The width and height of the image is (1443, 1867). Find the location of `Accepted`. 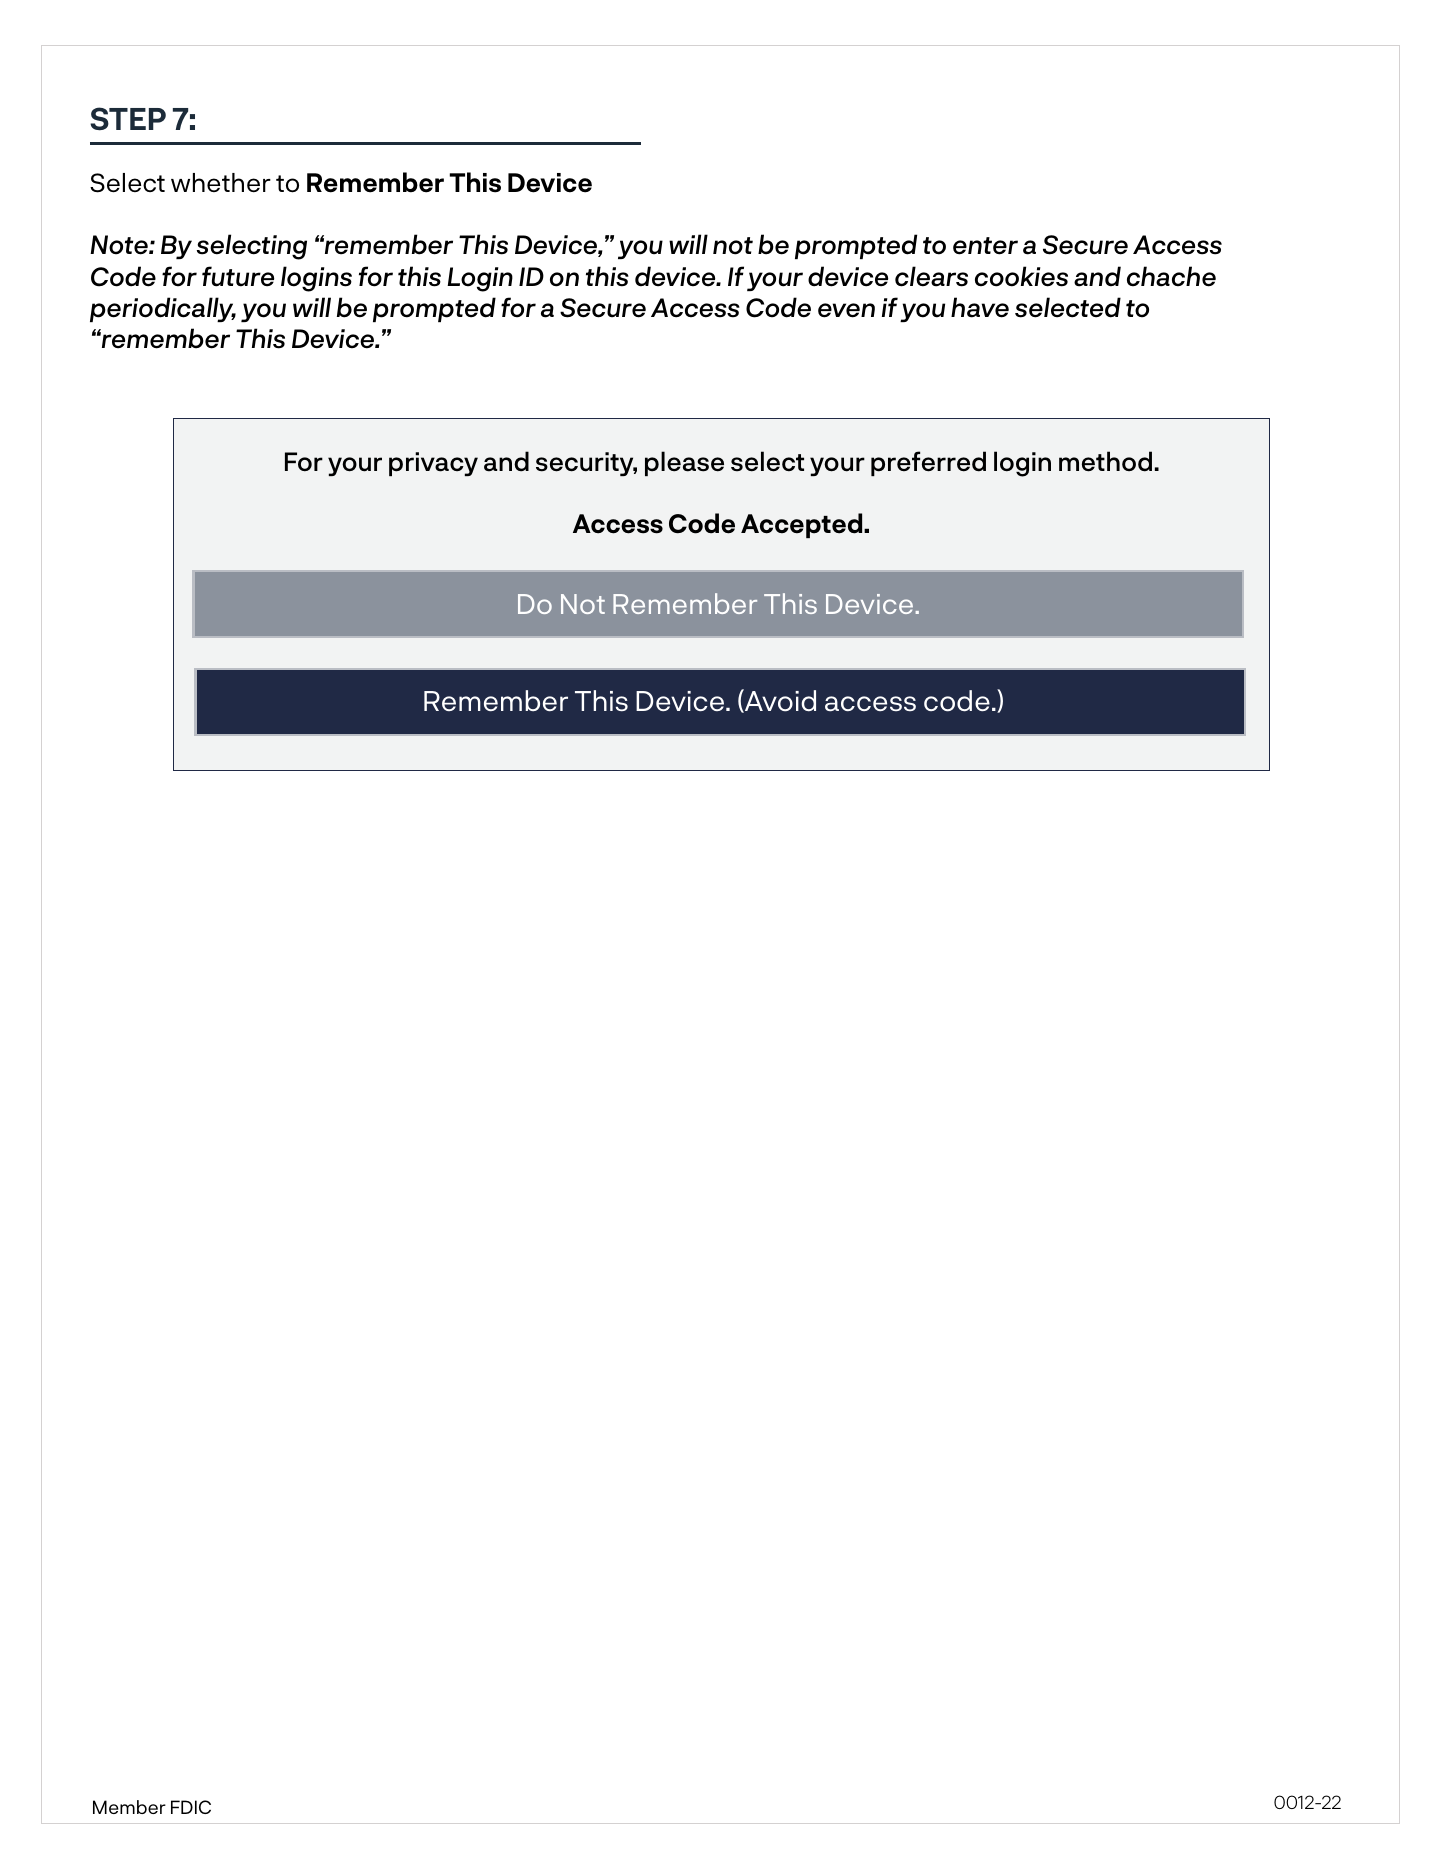

Accepted is located at coordinates (803, 525).
